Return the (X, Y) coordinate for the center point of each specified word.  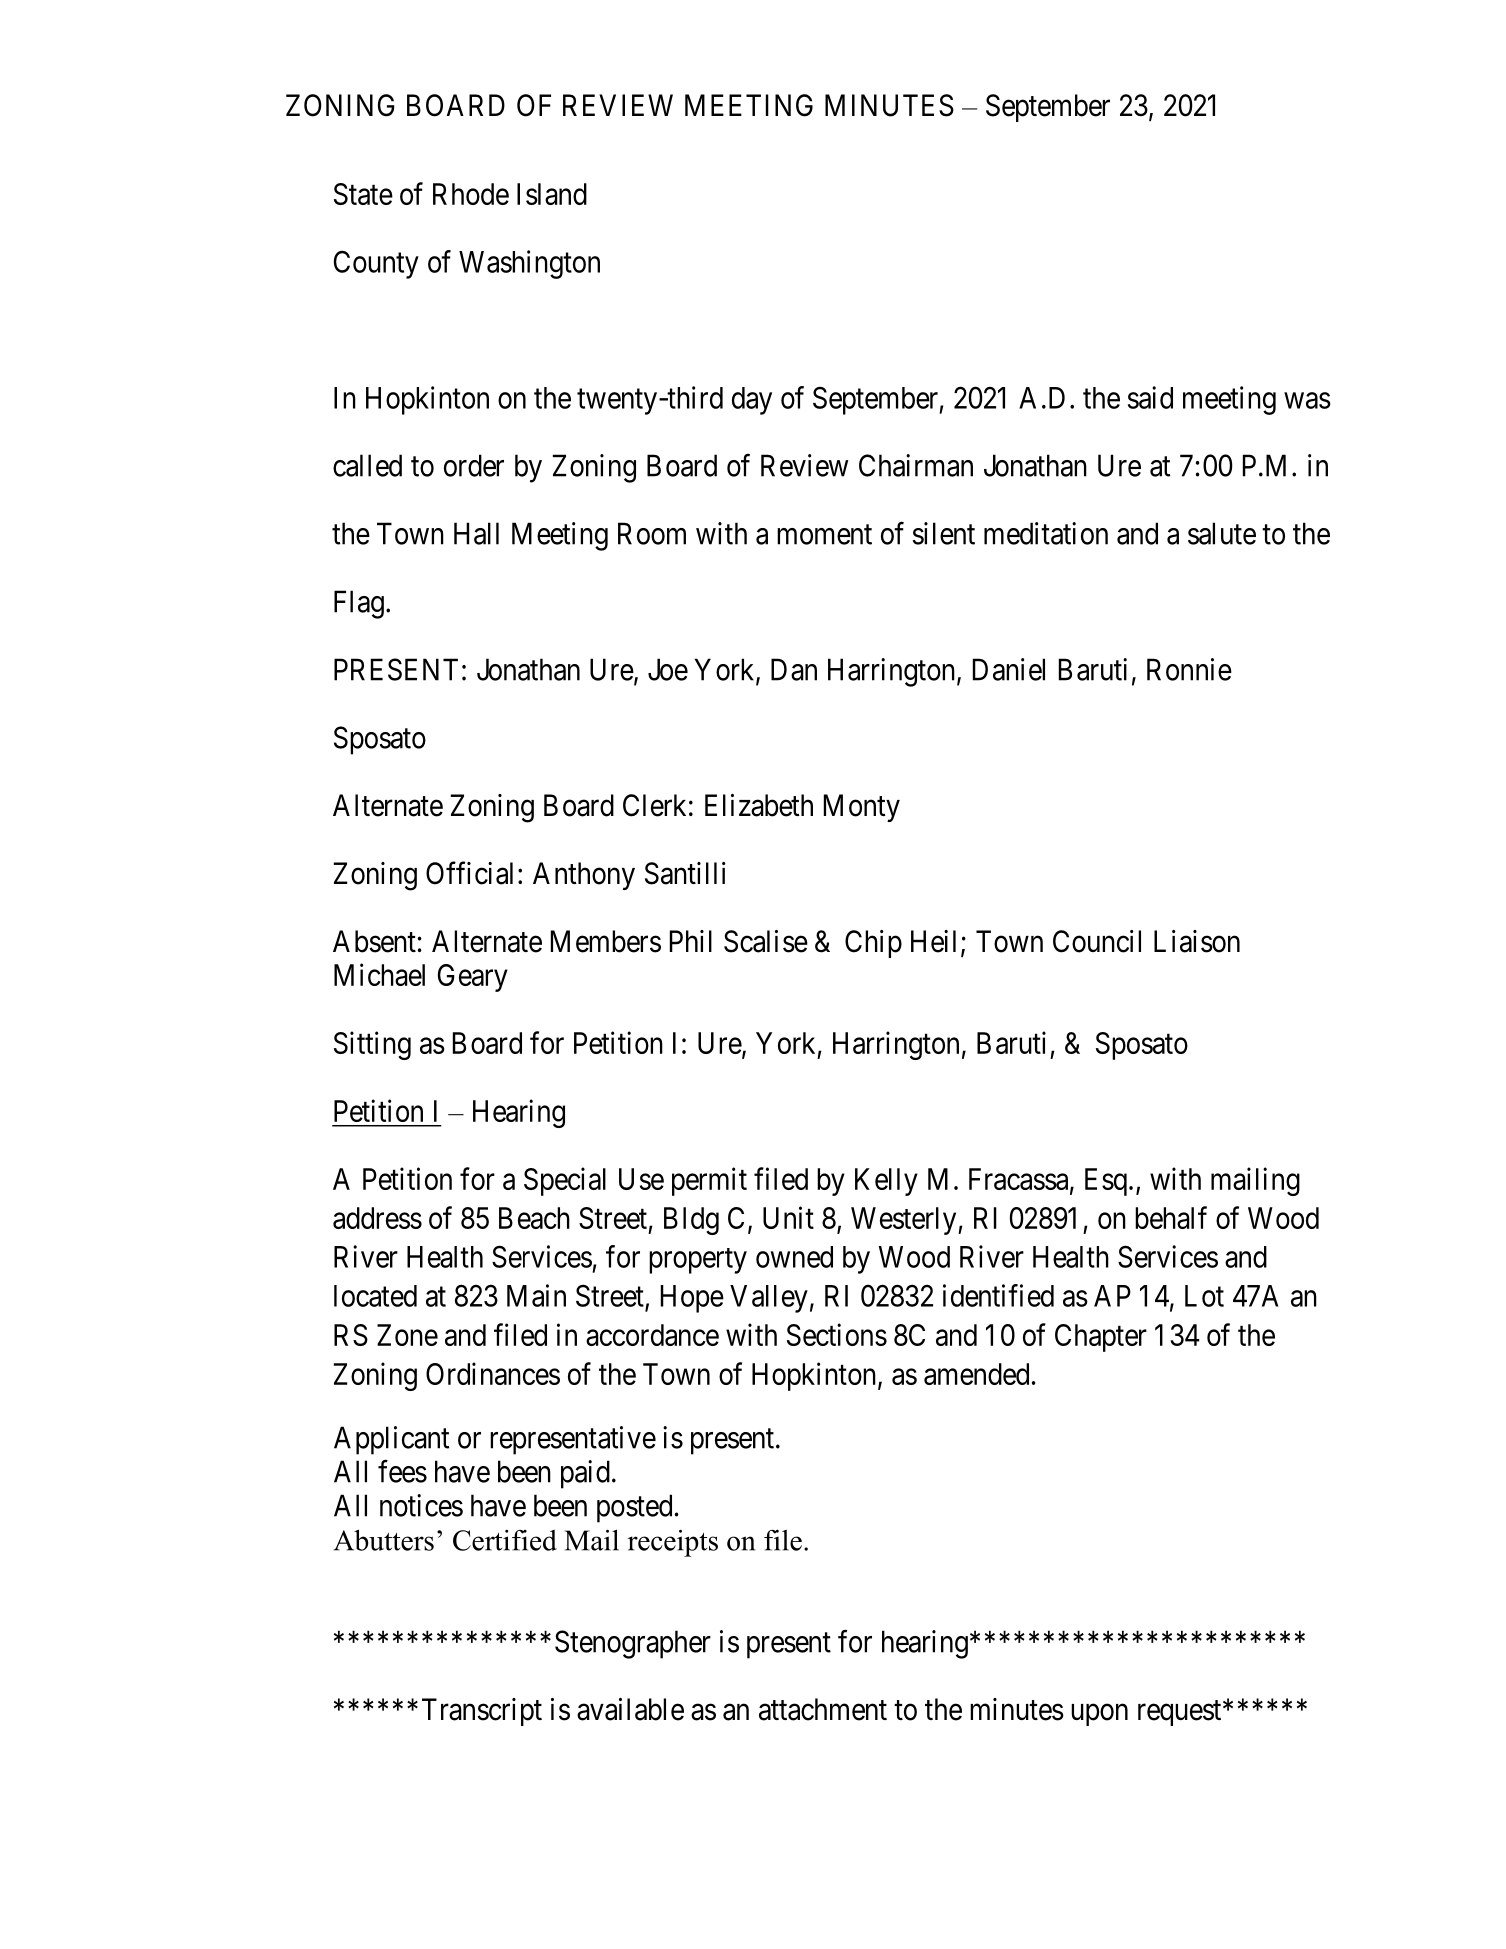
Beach (534, 1218)
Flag (359, 604)
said (1150, 397)
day (752, 401)
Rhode (471, 194)
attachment (823, 1709)
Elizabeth (759, 805)
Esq (1106, 1182)
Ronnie (1189, 669)
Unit (788, 1217)
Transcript (482, 1712)
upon (1099, 1715)
